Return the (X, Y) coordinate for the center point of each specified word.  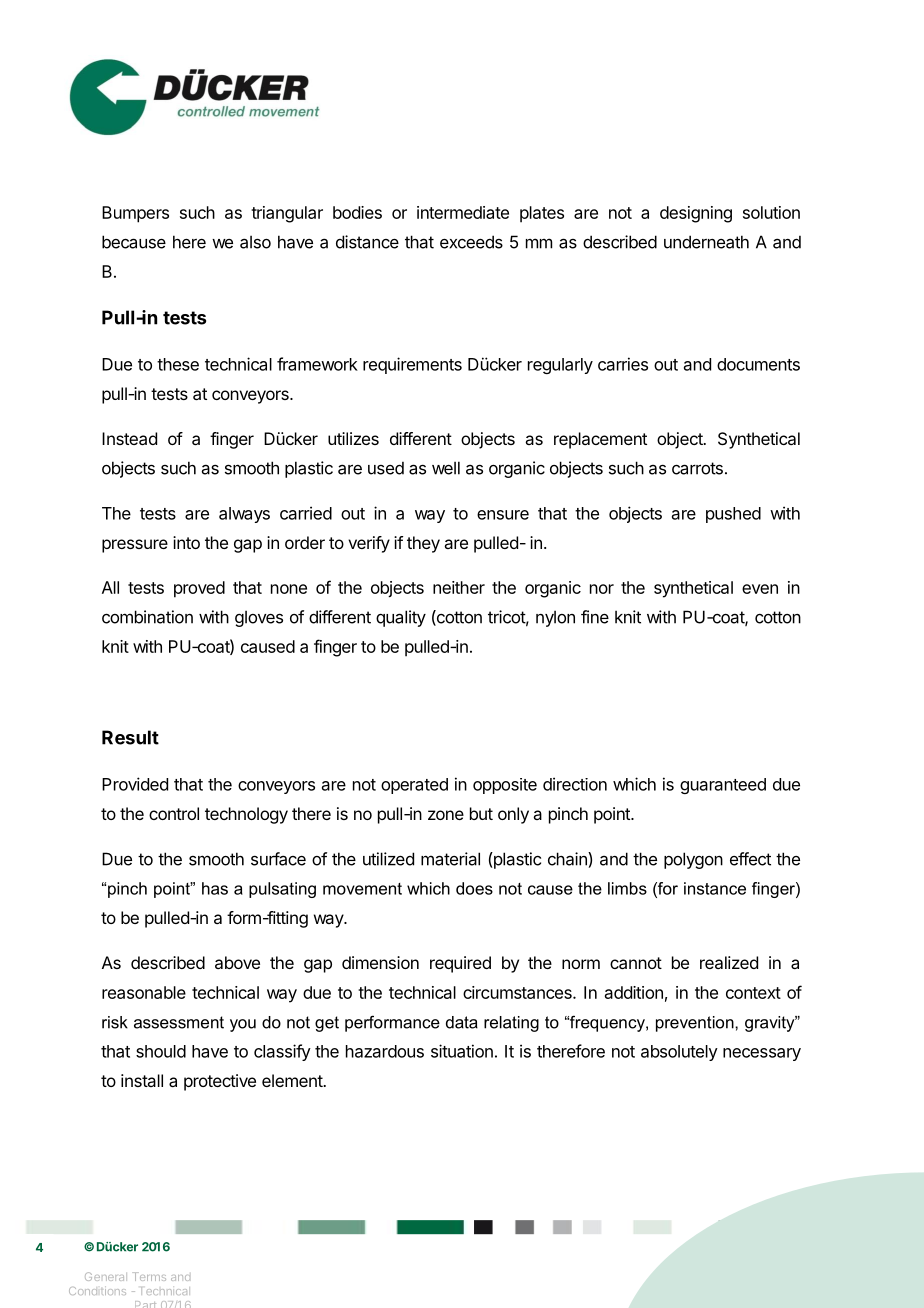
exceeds (471, 242)
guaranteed (723, 786)
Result (130, 737)
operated (414, 786)
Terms (149, 1276)
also (255, 242)
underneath (706, 242)
